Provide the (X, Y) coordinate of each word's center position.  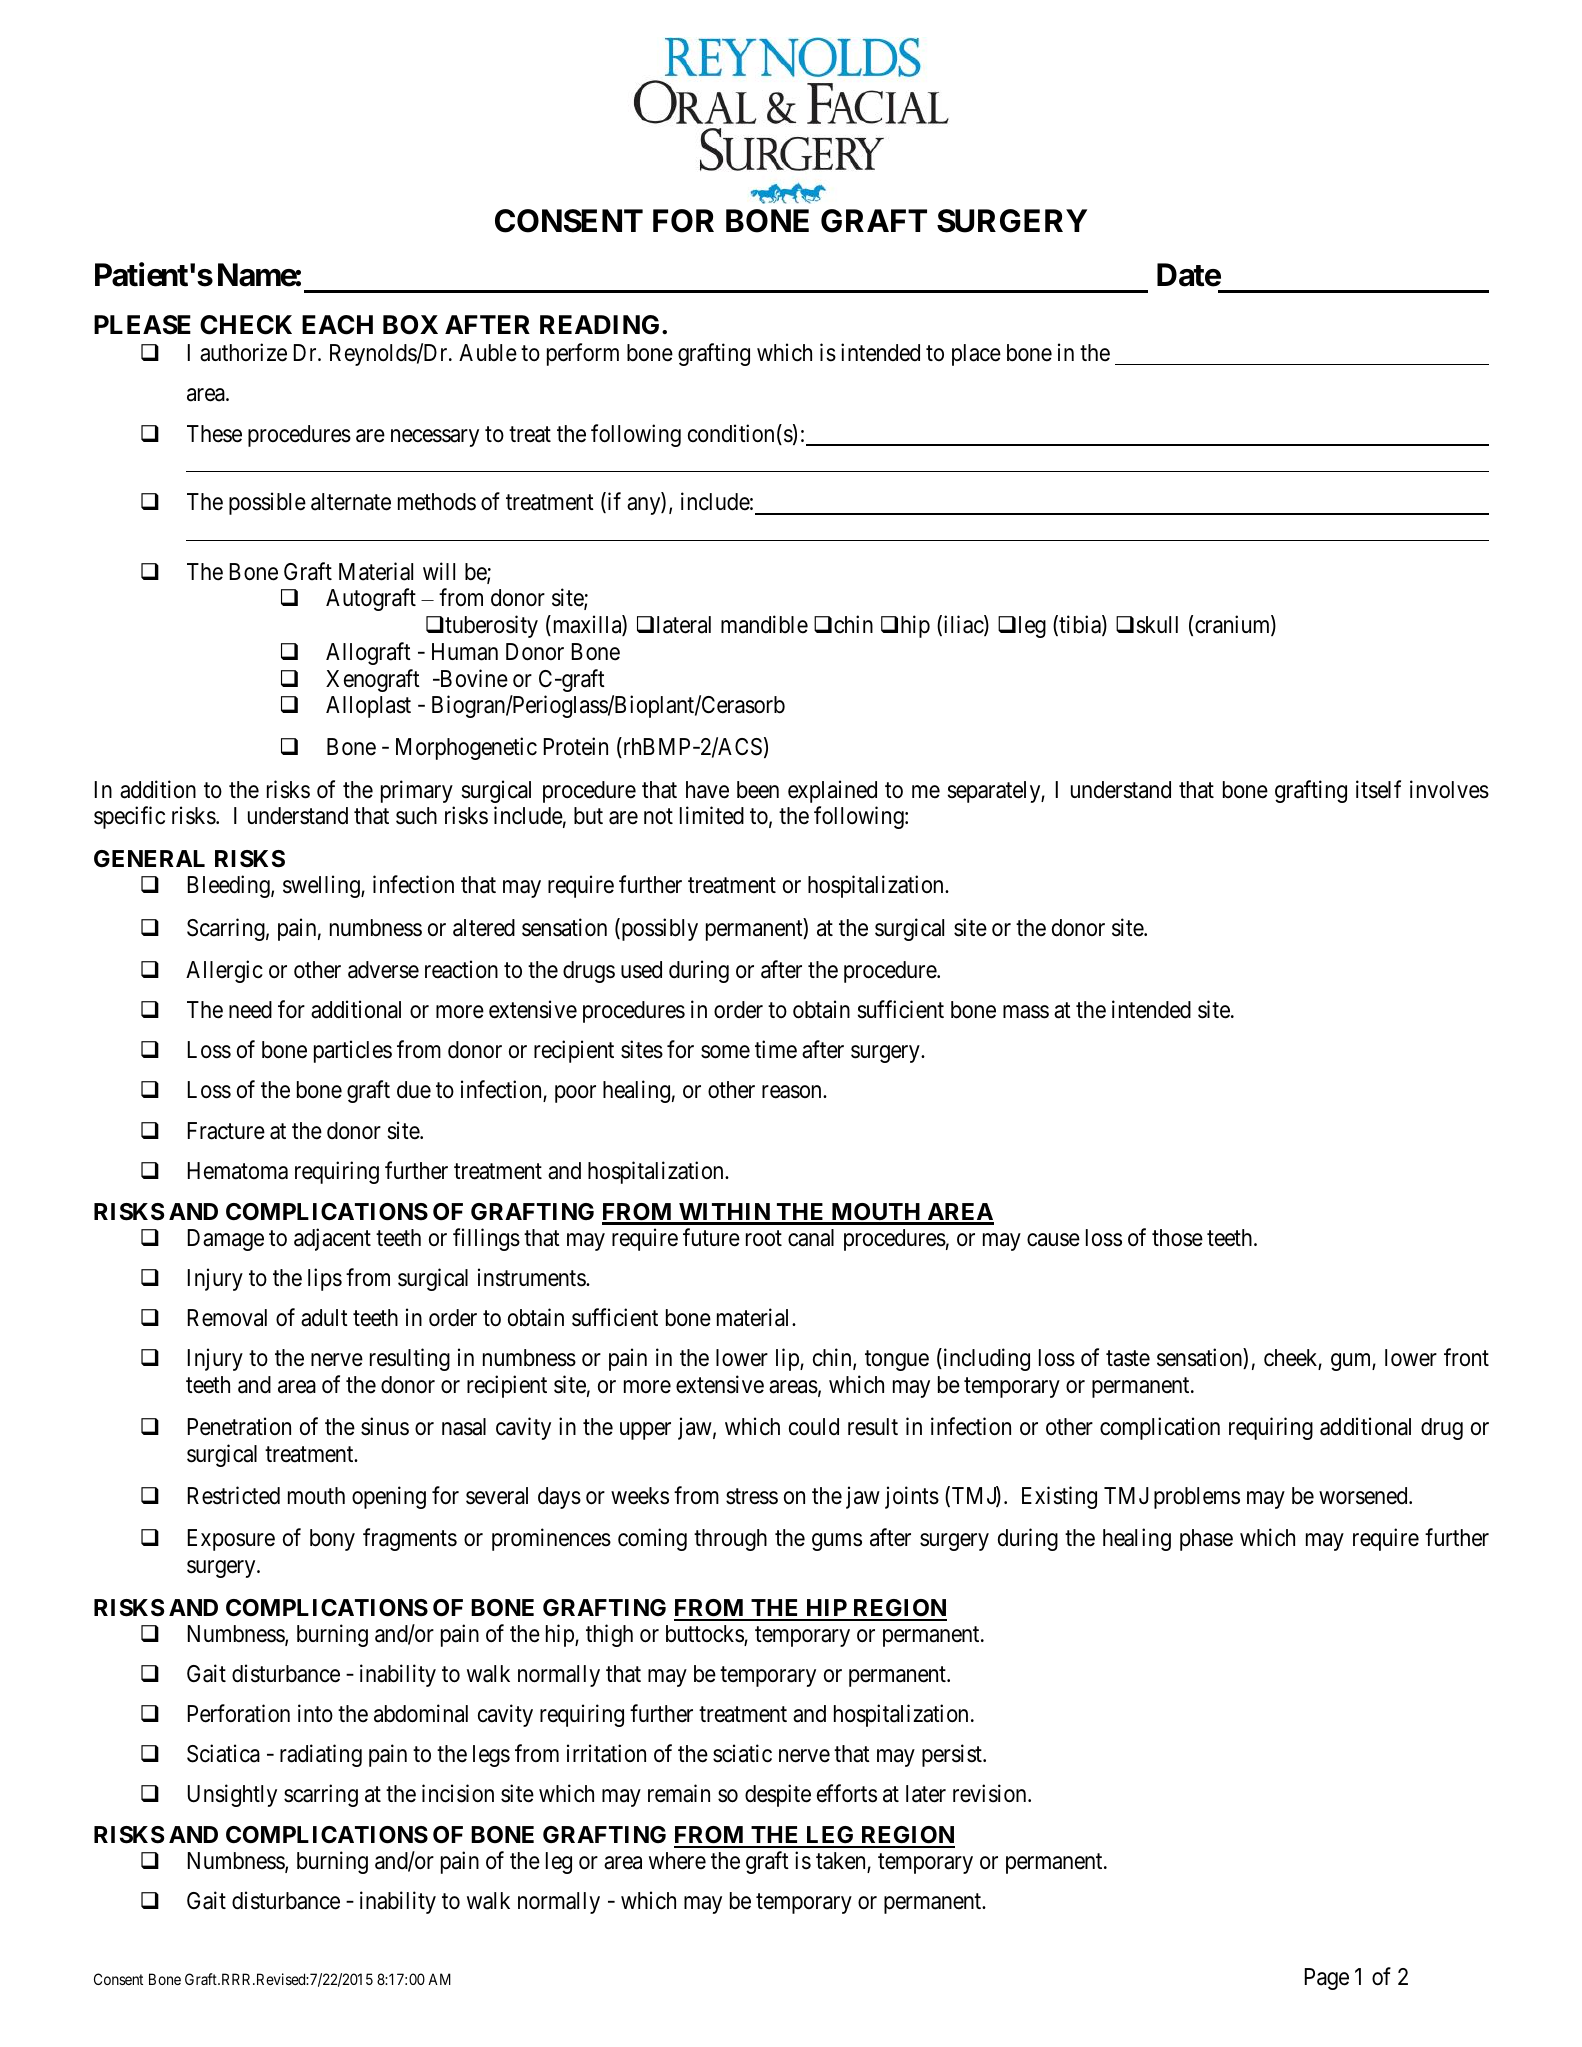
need (250, 1010)
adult (324, 1318)
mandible (764, 624)
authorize (243, 352)
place (976, 355)
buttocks (705, 1635)
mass (1026, 1012)
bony (332, 1540)
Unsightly (232, 1795)
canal (811, 1238)
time (776, 1049)
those (1177, 1238)
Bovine (472, 678)
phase (1206, 1540)
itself (1378, 789)
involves (1449, 789)
